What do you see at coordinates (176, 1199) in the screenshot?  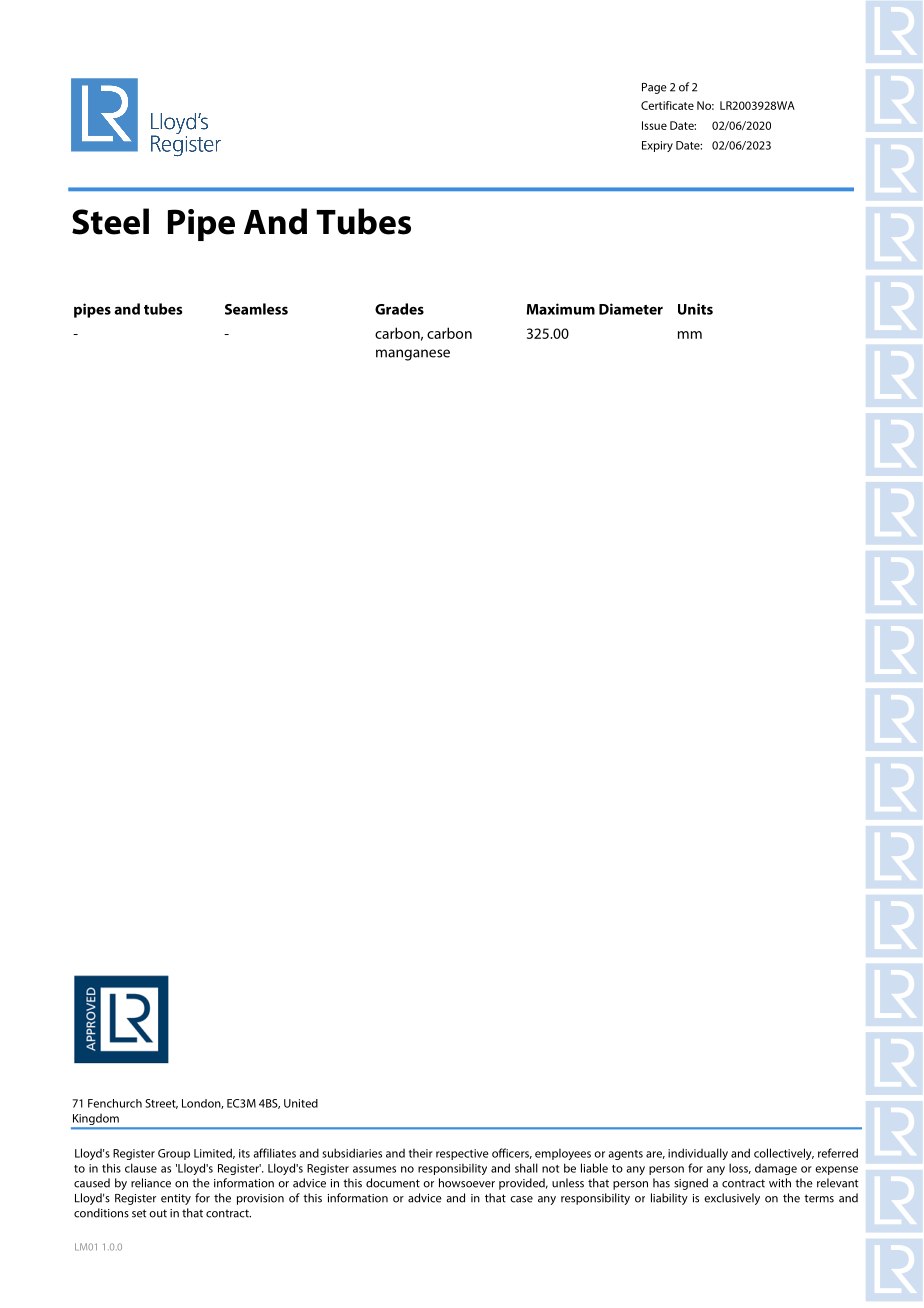 I see `entity` at bounding box center [176, 1199].
